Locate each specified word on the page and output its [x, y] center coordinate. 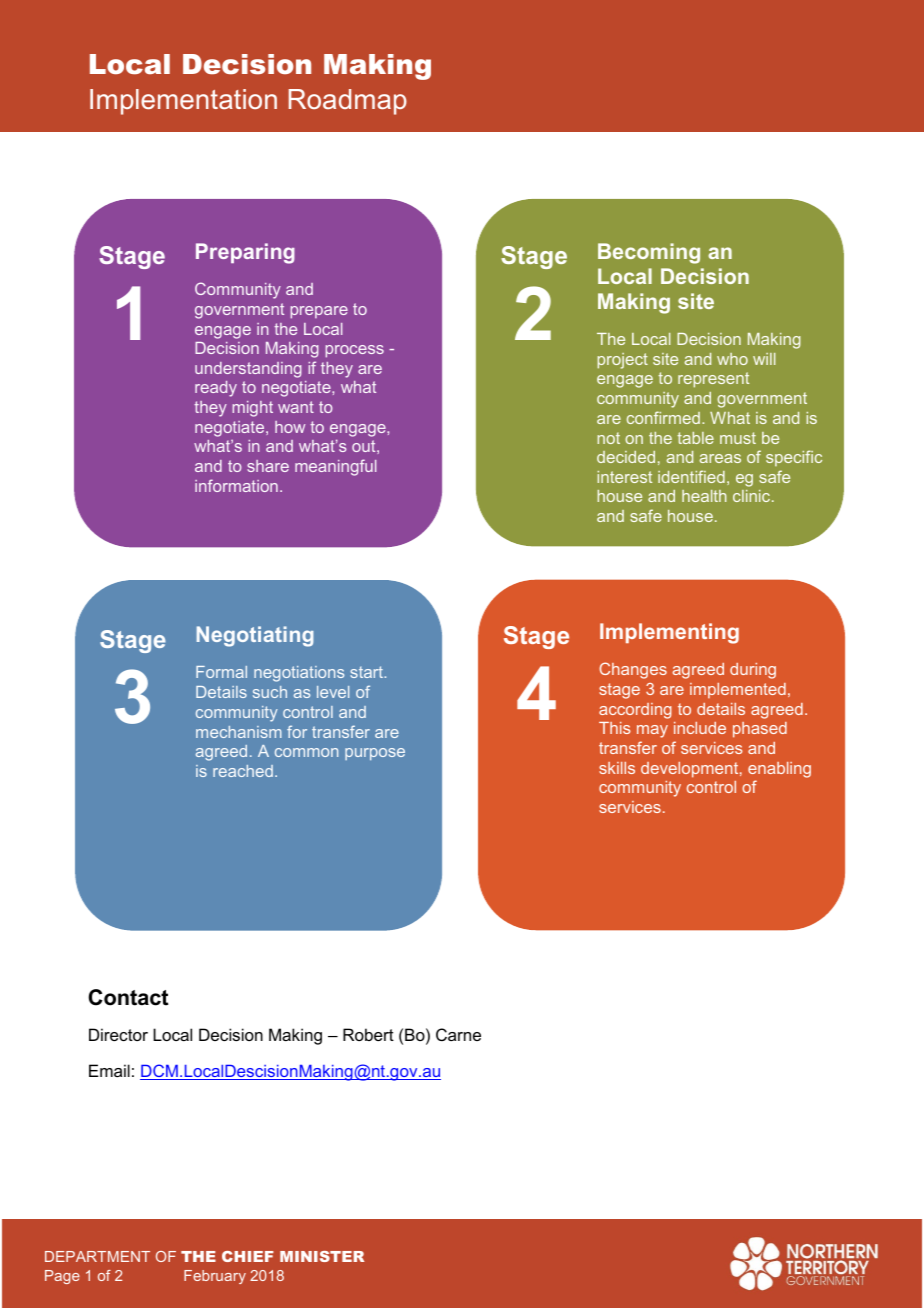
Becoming [649, 253]
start [368, 672]
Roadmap [348, 102]
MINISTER [322, 1256]
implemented [738, 690]
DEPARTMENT [97, 1256]
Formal [221, 672]
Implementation [183, 102]
